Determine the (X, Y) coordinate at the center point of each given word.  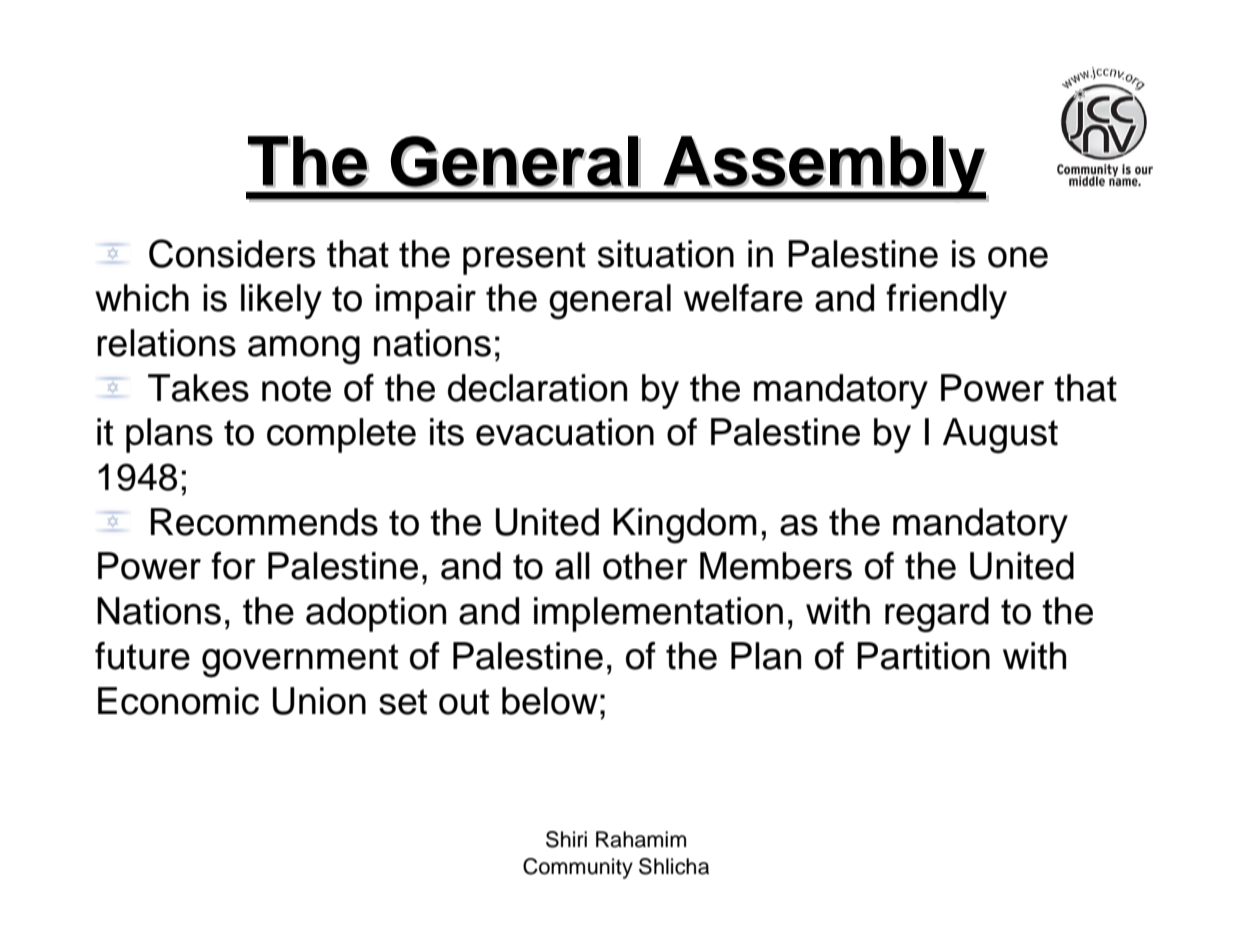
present (524, 258)
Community (578, 868)
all (572, 566)
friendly (946, 301)
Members (776, 566)
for (233, 566)
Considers (232, 253)
